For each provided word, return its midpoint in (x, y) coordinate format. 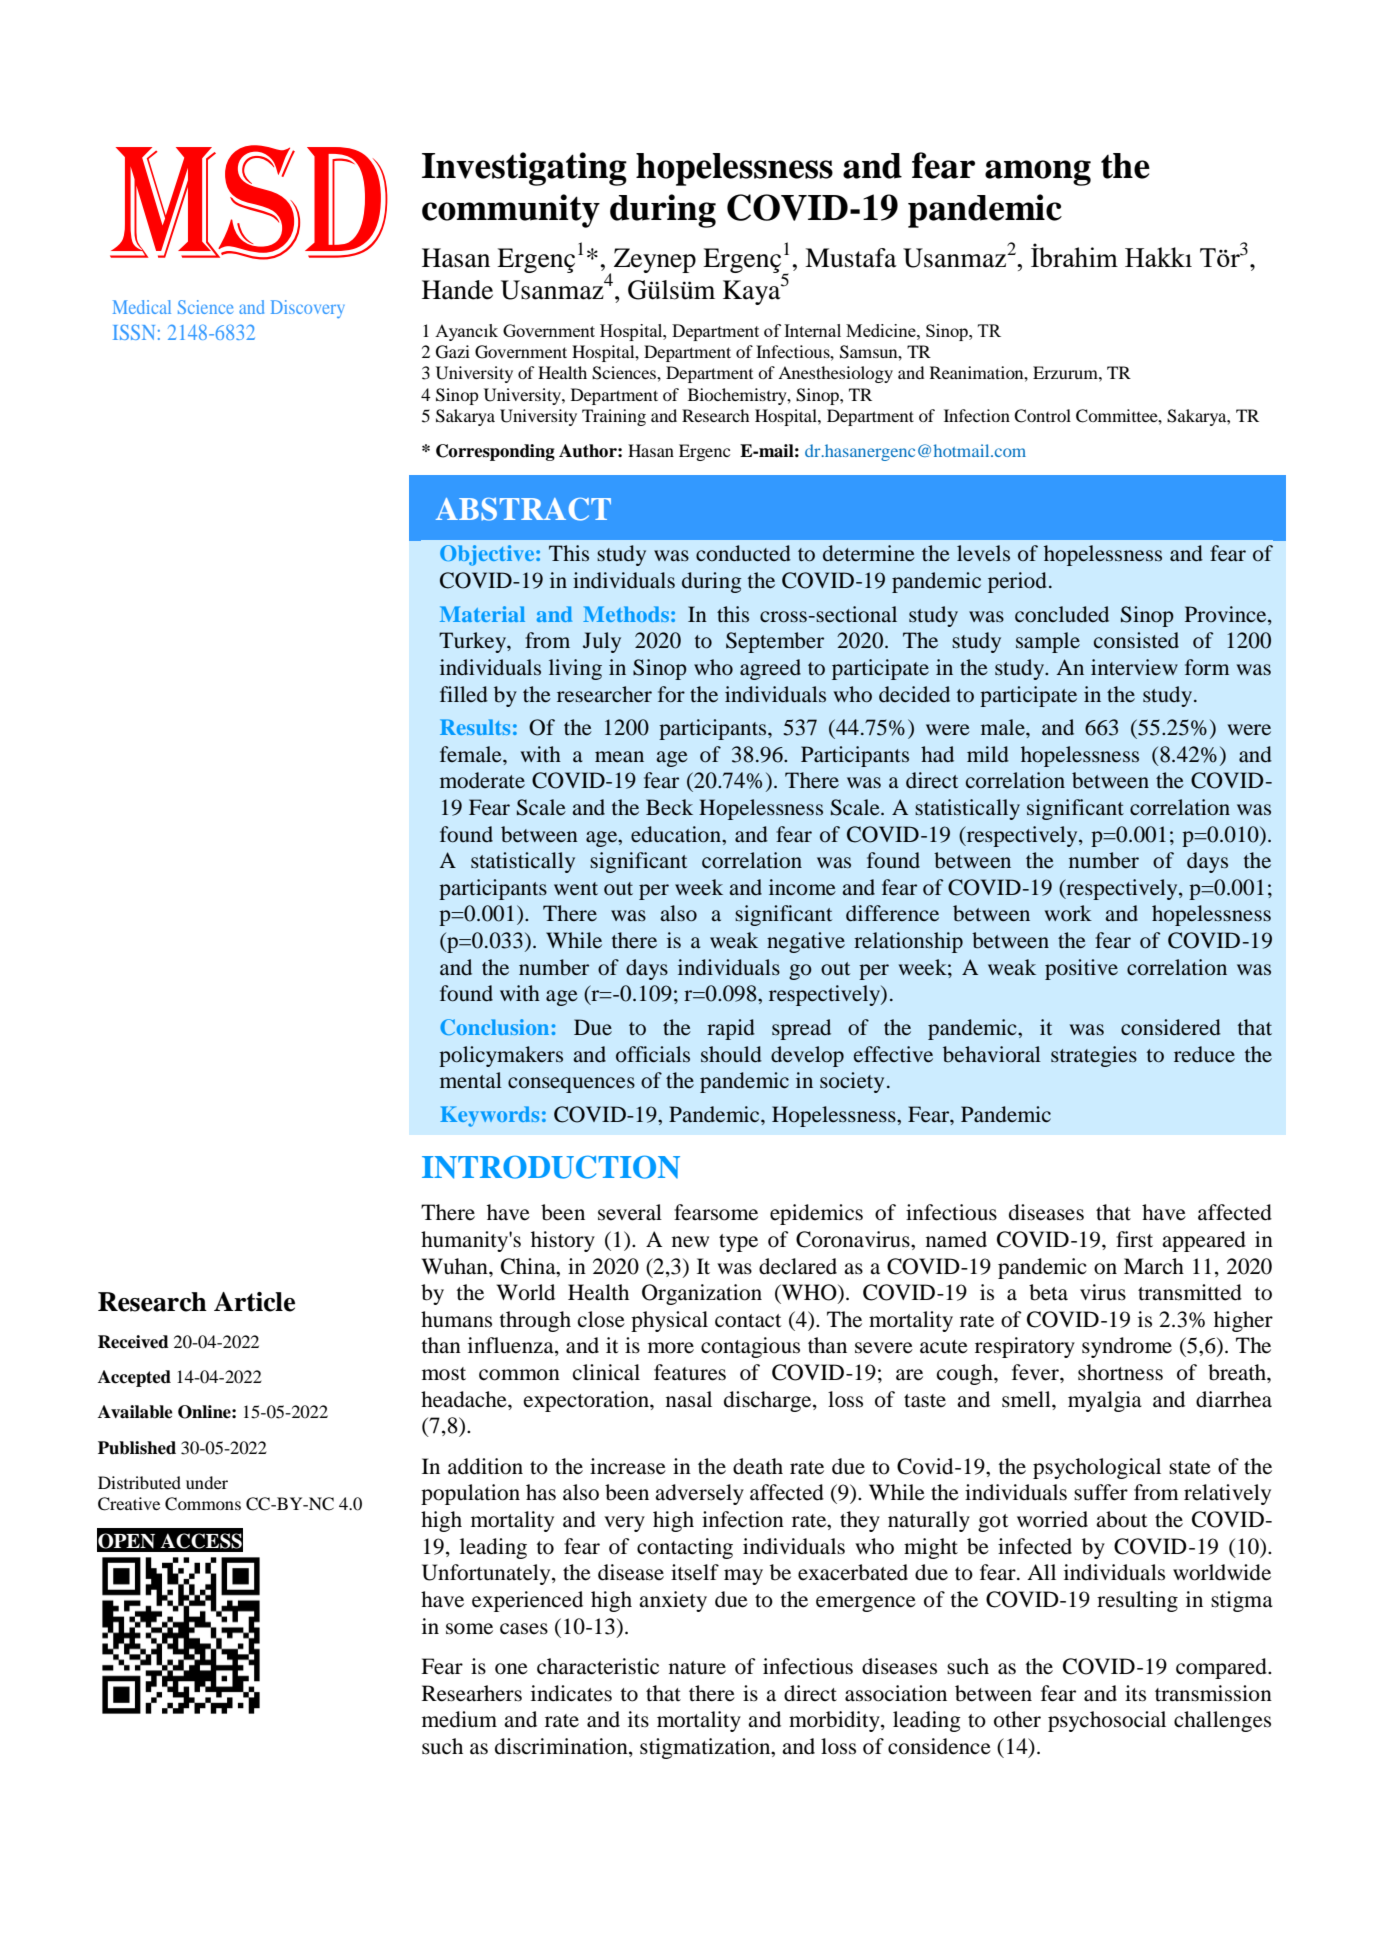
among (1038, 173)
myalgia (1105, 1401)
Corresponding (495, 452)
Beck (669, 807)
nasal (689, 1399)
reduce (1204, 1054)
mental (471, 1080)
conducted (743, 553)
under (207, 1482)
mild (988, 754)
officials (653, 1054)
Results (475, 727)
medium (459, 1719)
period (1017, 582)
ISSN (134, 332)
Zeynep (655, 260)
